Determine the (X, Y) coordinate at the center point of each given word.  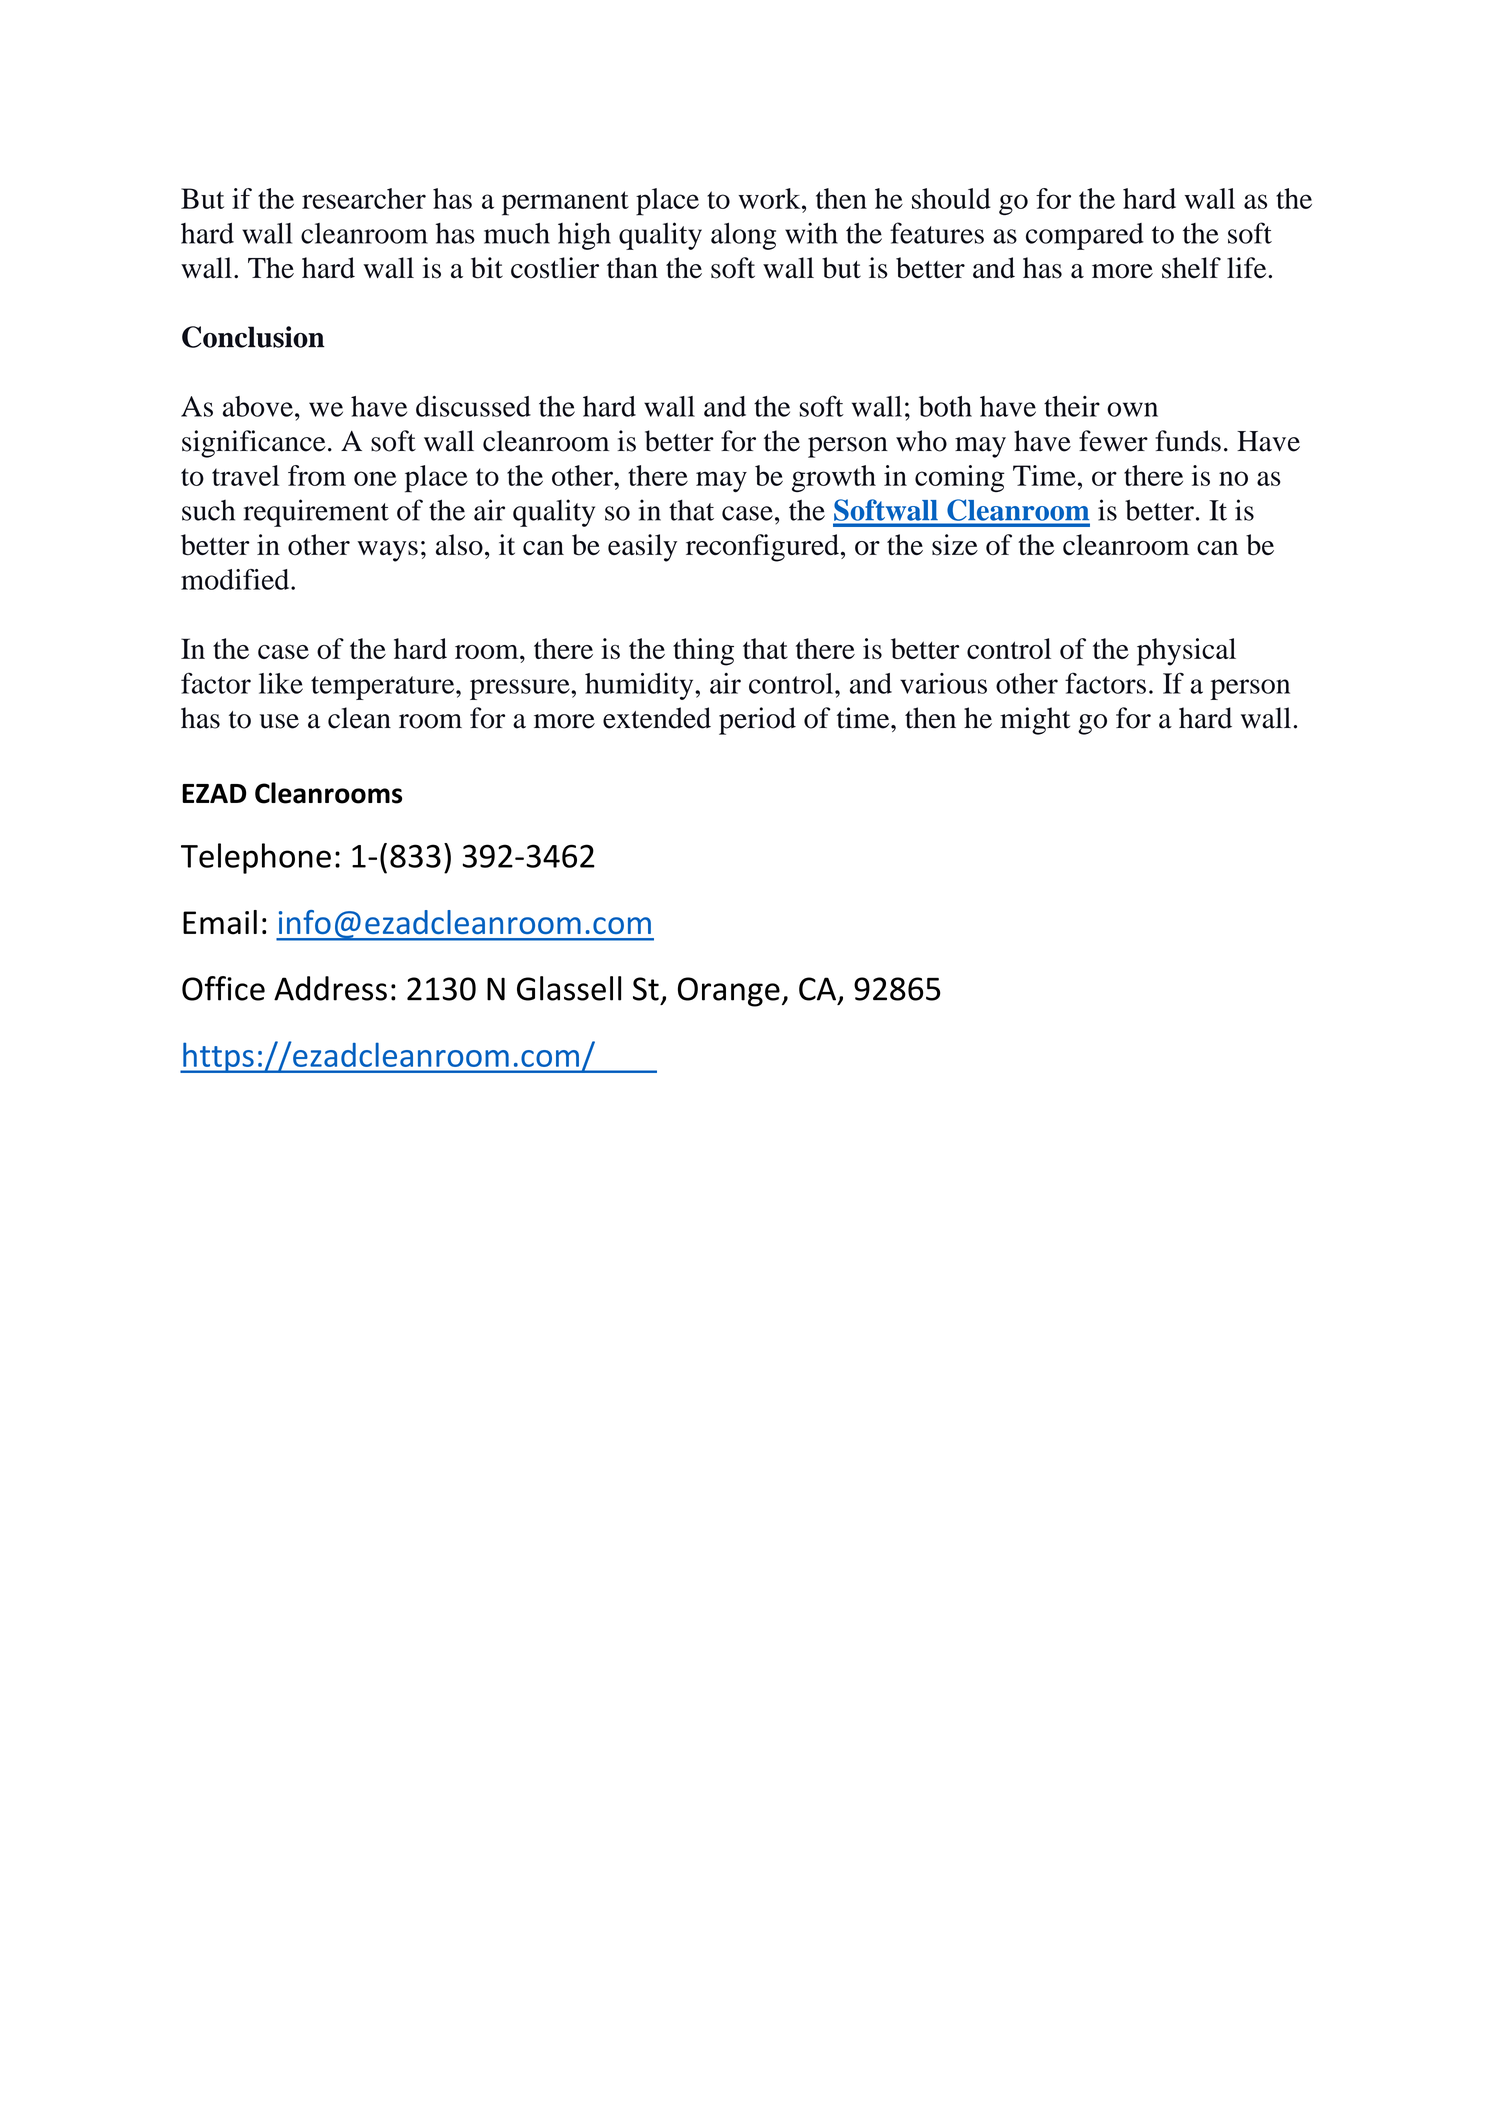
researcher (364, 198)
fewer (1113, 441)
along (743, 236)
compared (1085, 236)
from (317, 475)
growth (834, 478)
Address (330, 988)
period (757, 721)
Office (223, 988)
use (279, 721)
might (1035, 721)
